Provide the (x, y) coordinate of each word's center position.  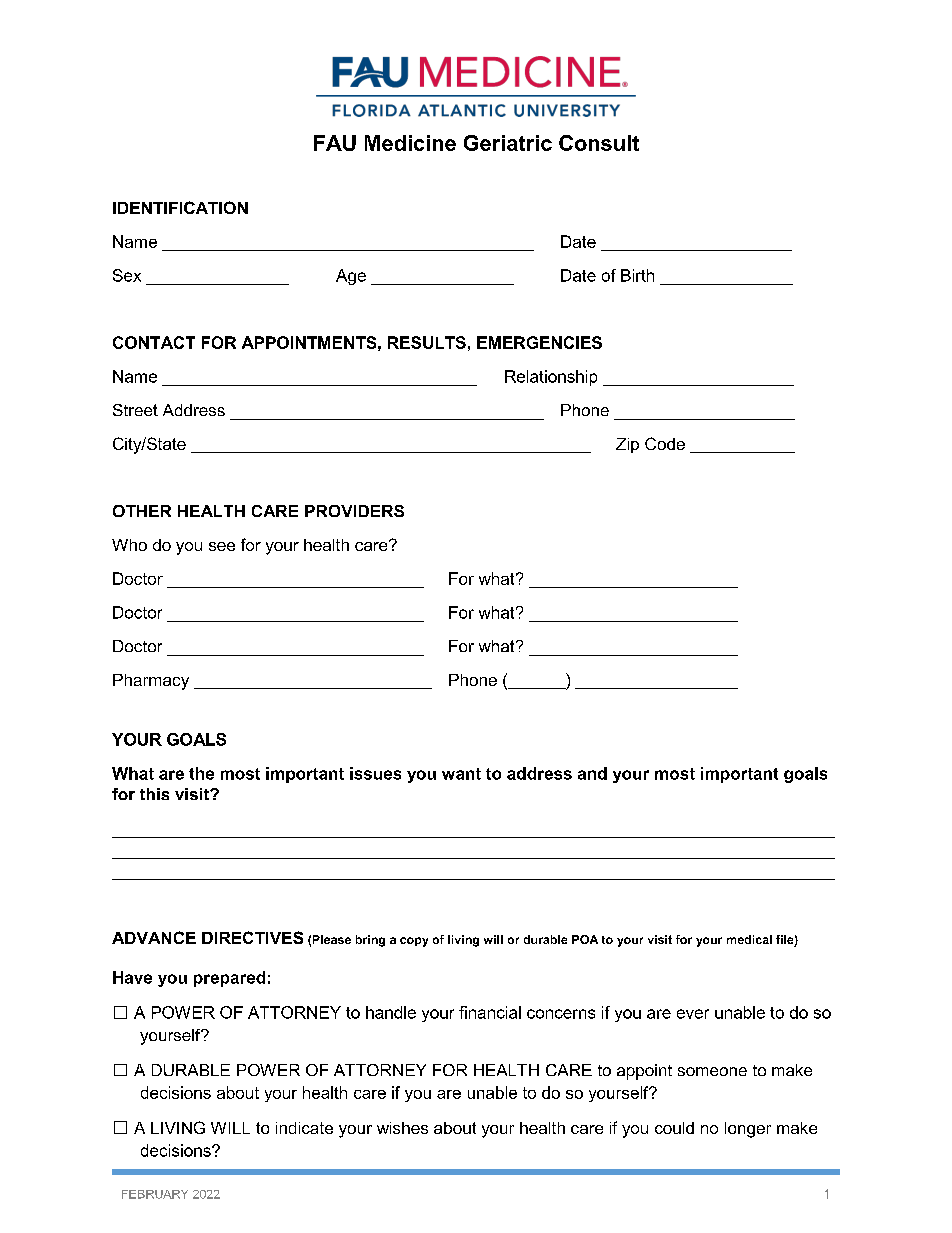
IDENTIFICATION (180, 207)
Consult (599, 143)
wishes (402, 1128)
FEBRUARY (155, 1194)
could (674, 1128)
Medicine (410, 143)
